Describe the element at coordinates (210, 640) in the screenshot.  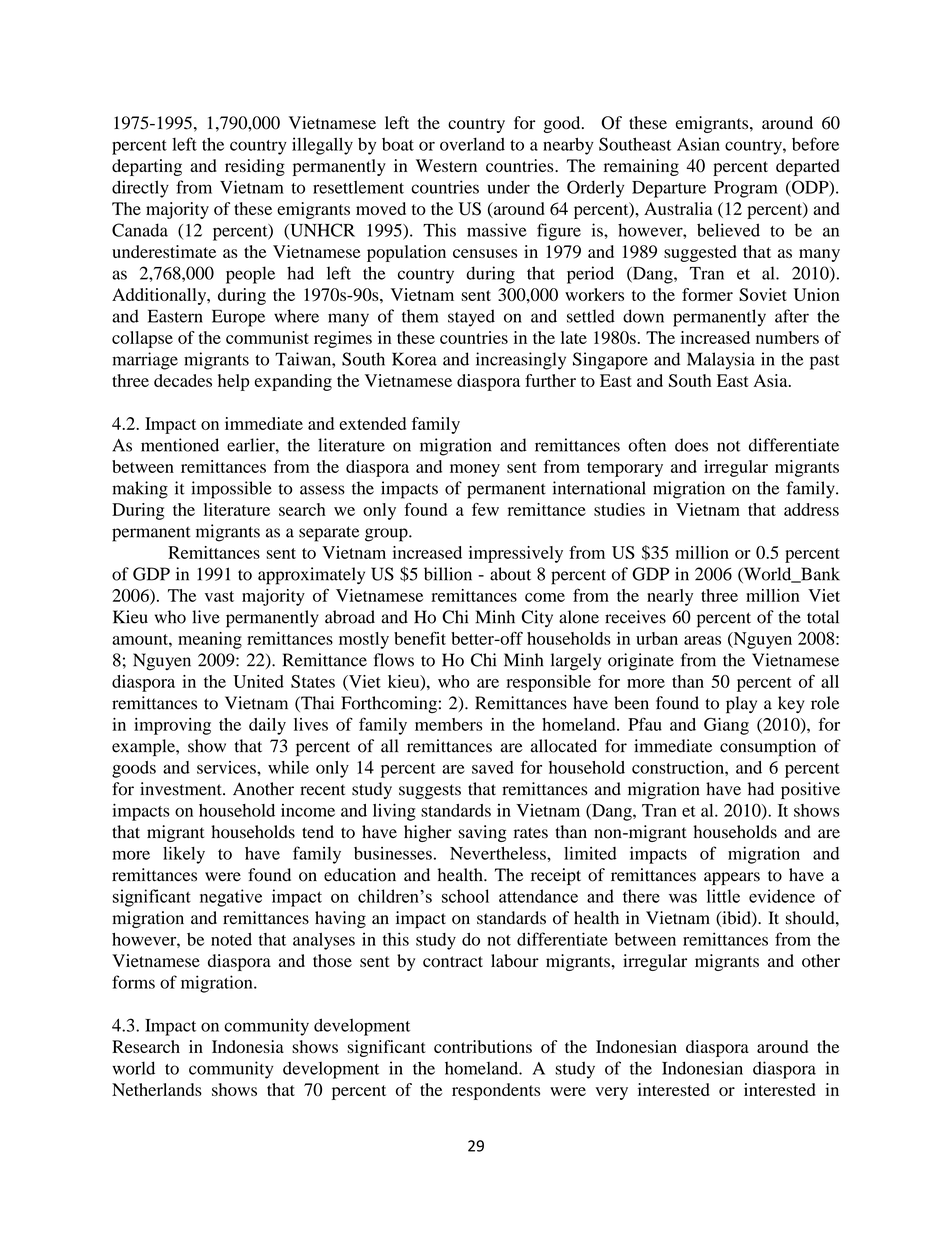
I see `meaning` at that location.
